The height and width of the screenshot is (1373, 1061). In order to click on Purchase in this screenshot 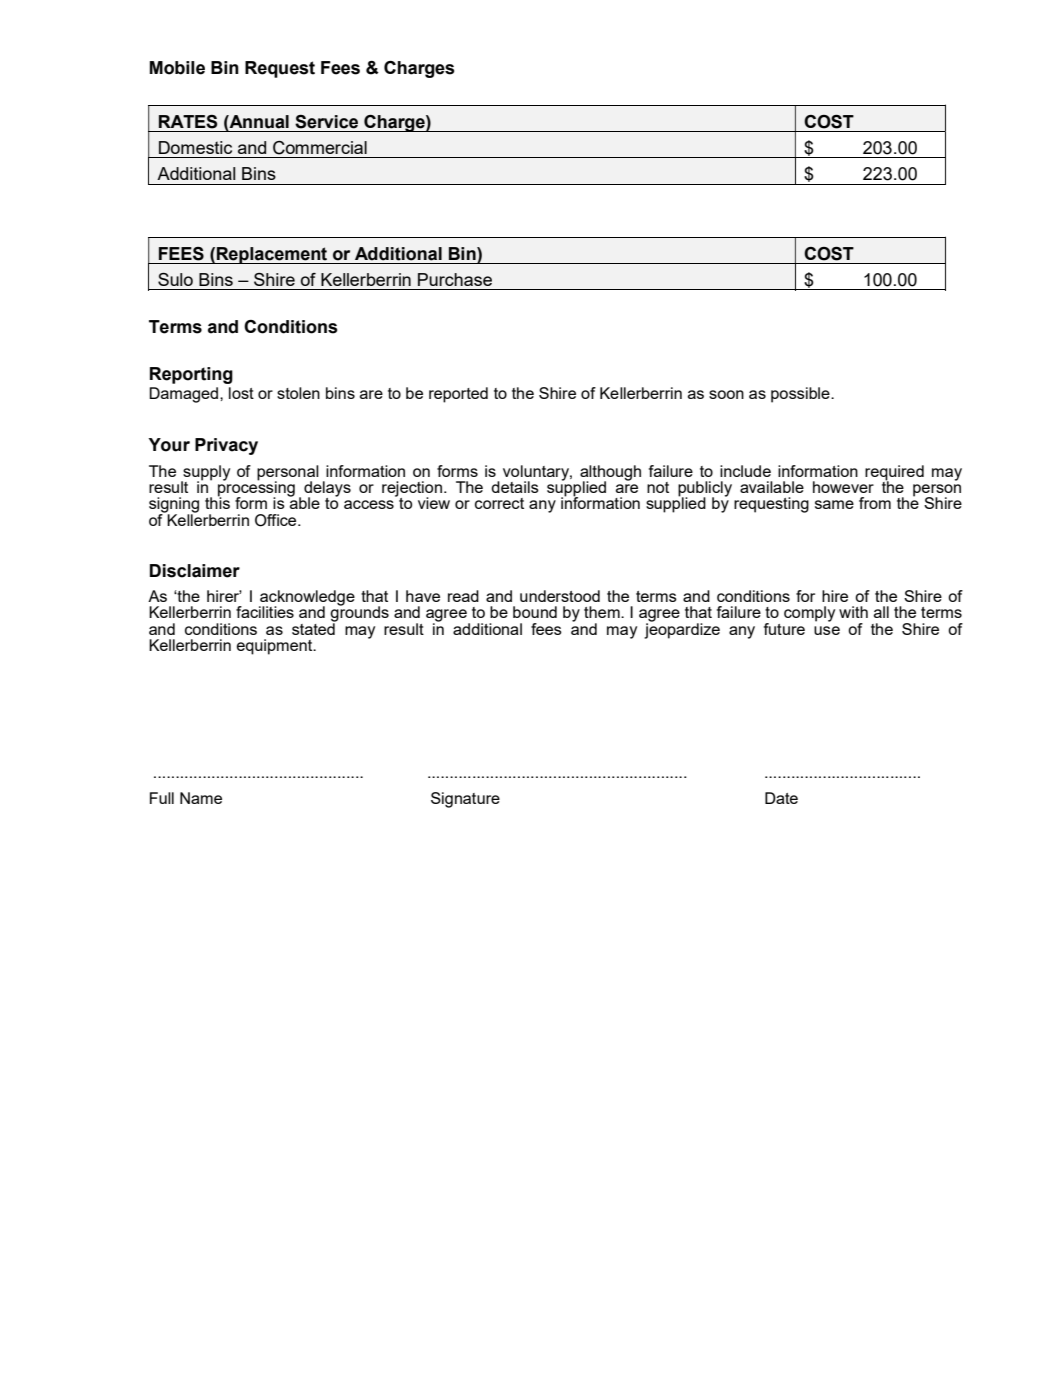, I will do `click(455, 279)`.
